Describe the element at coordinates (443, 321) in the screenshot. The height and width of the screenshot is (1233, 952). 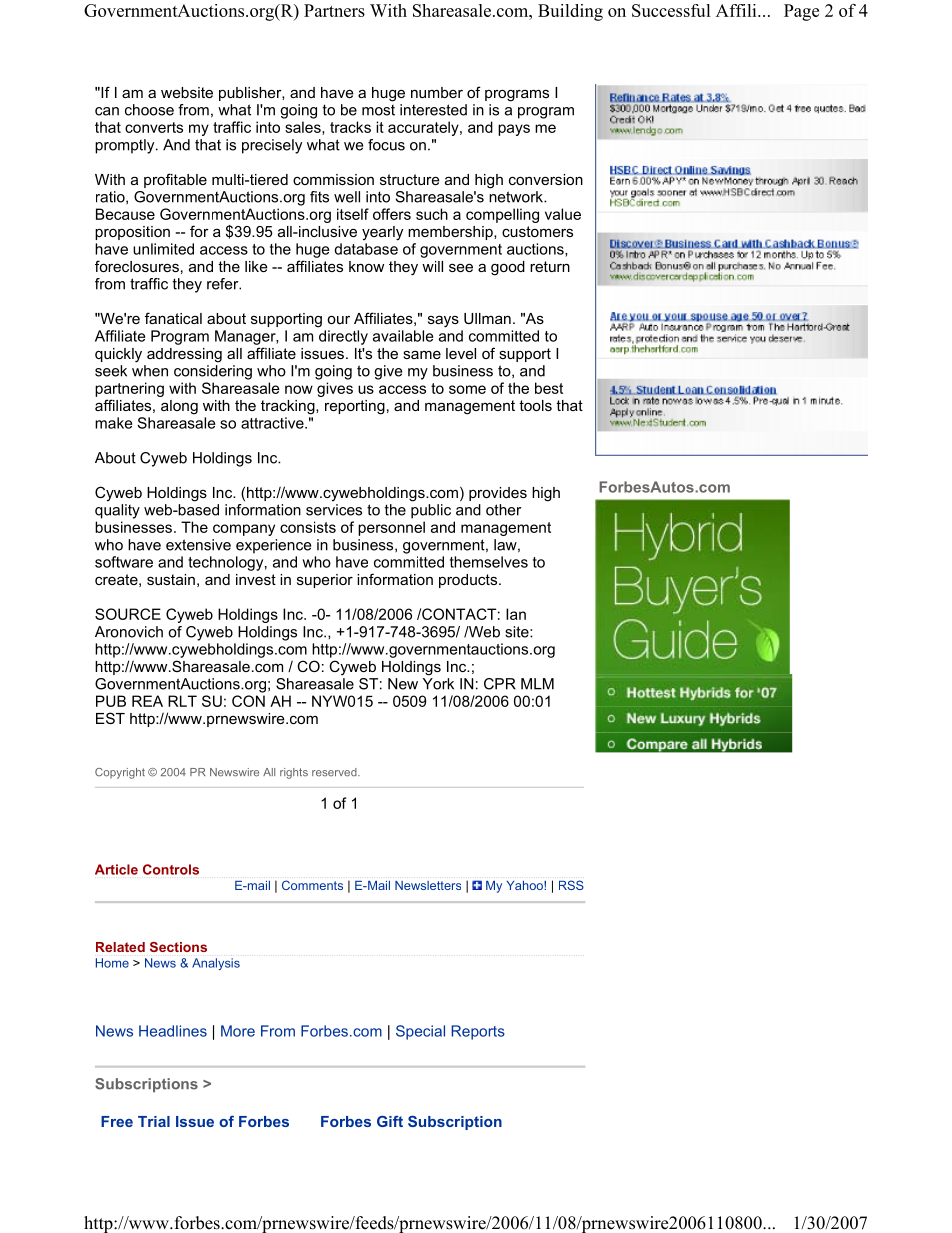
I see `says` at that location.
